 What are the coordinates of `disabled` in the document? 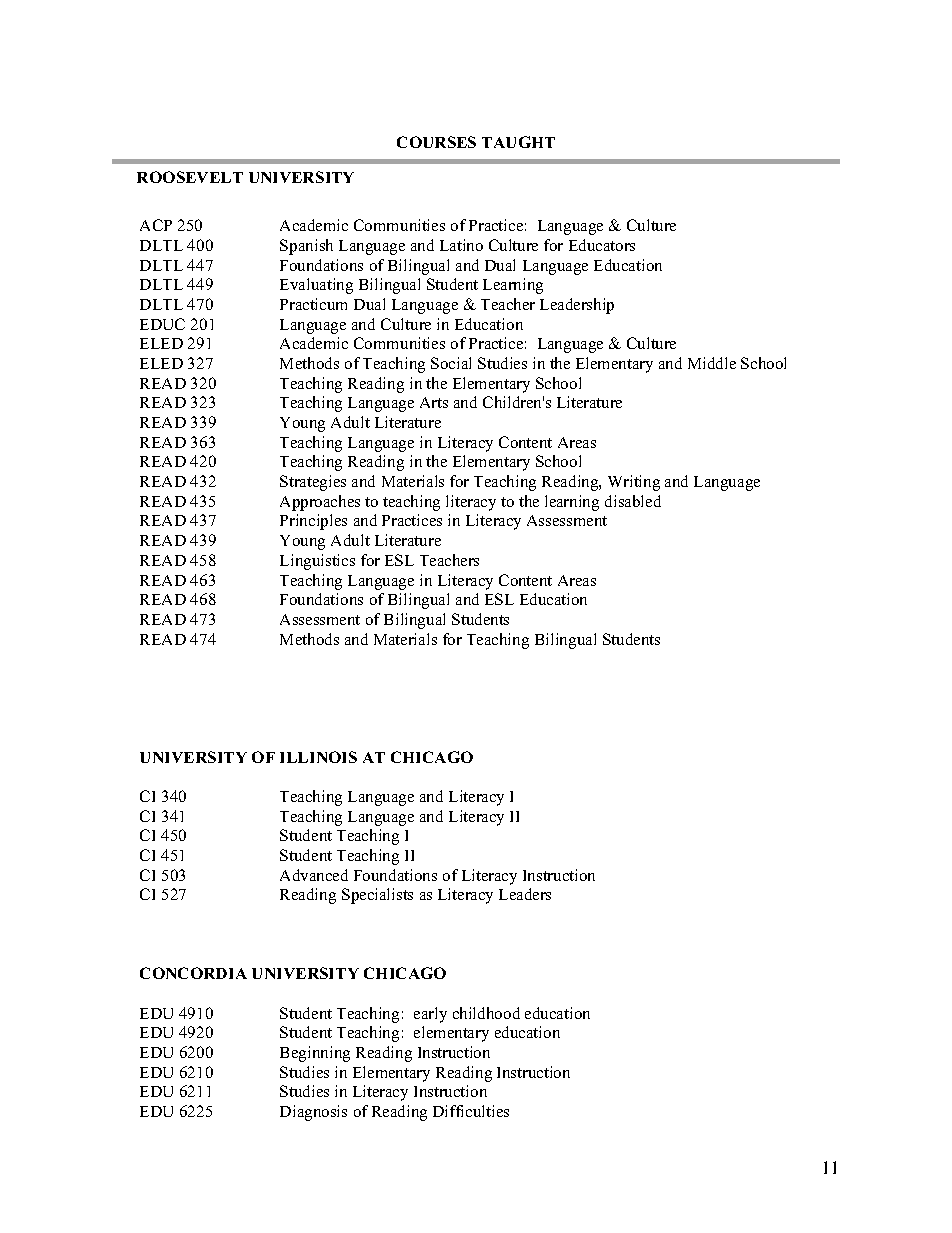 It's located at (633, 501).
